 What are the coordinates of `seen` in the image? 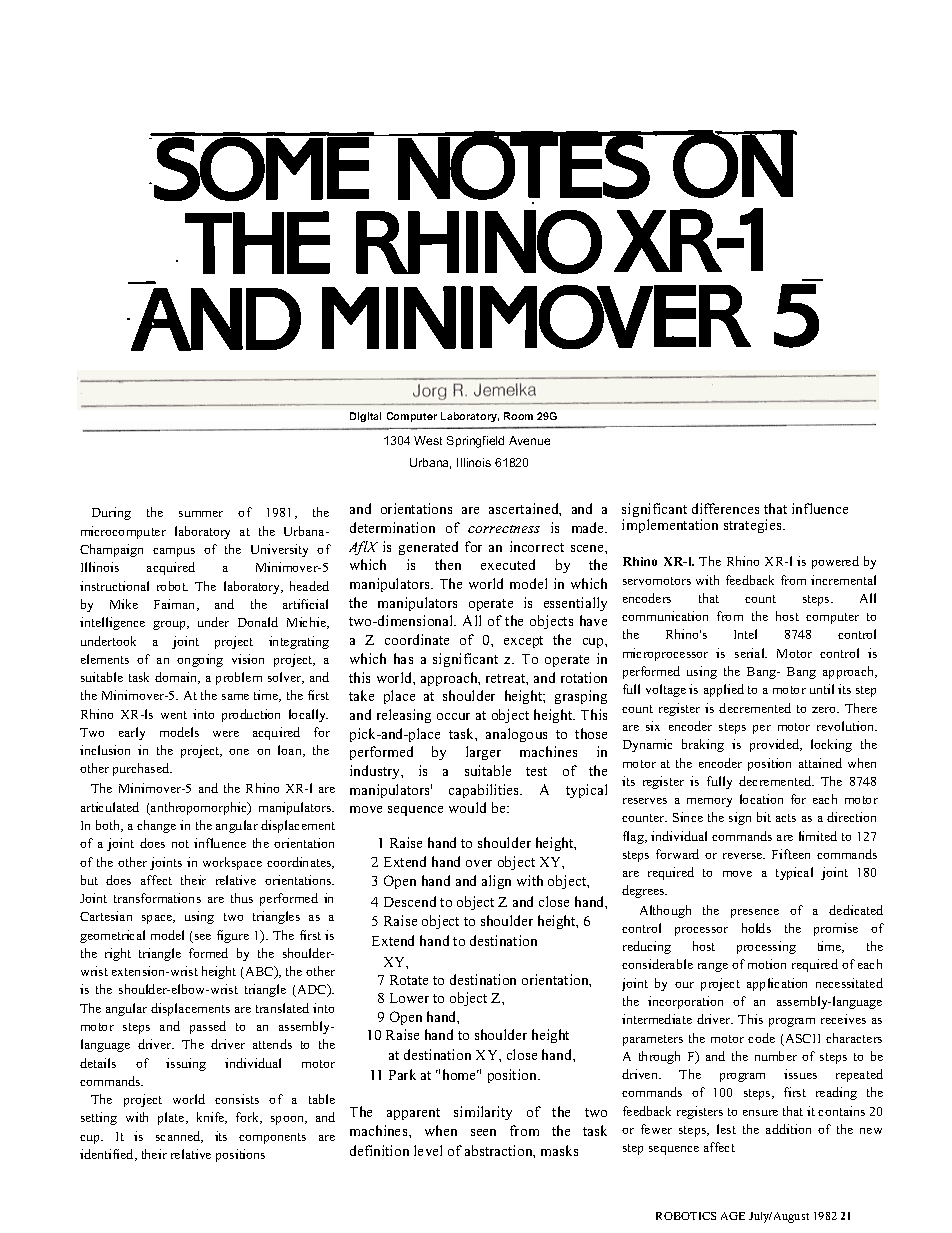 It's located at (483, 1132).
